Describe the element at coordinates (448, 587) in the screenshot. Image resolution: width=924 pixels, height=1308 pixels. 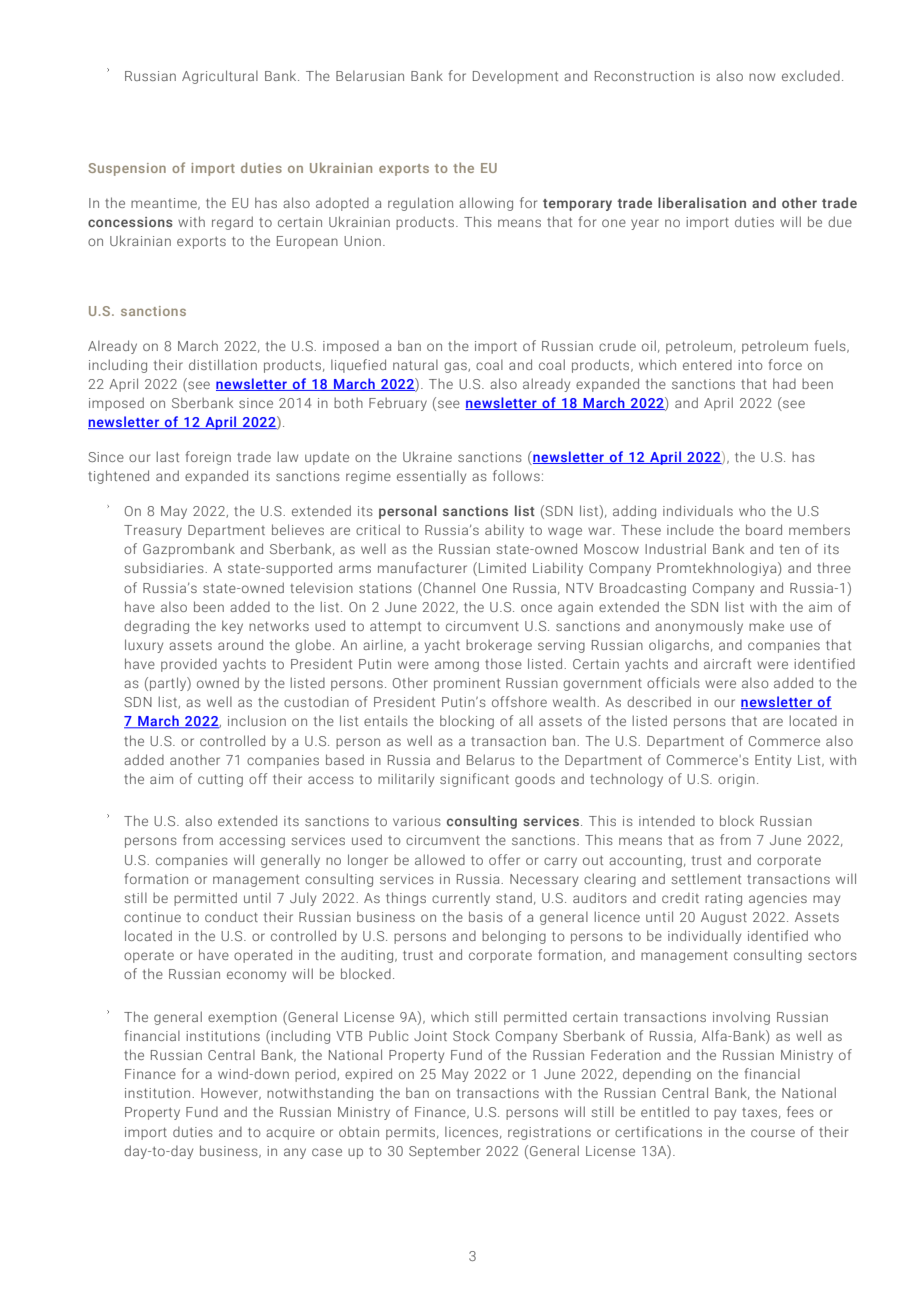
I see `Channel` at that location.
